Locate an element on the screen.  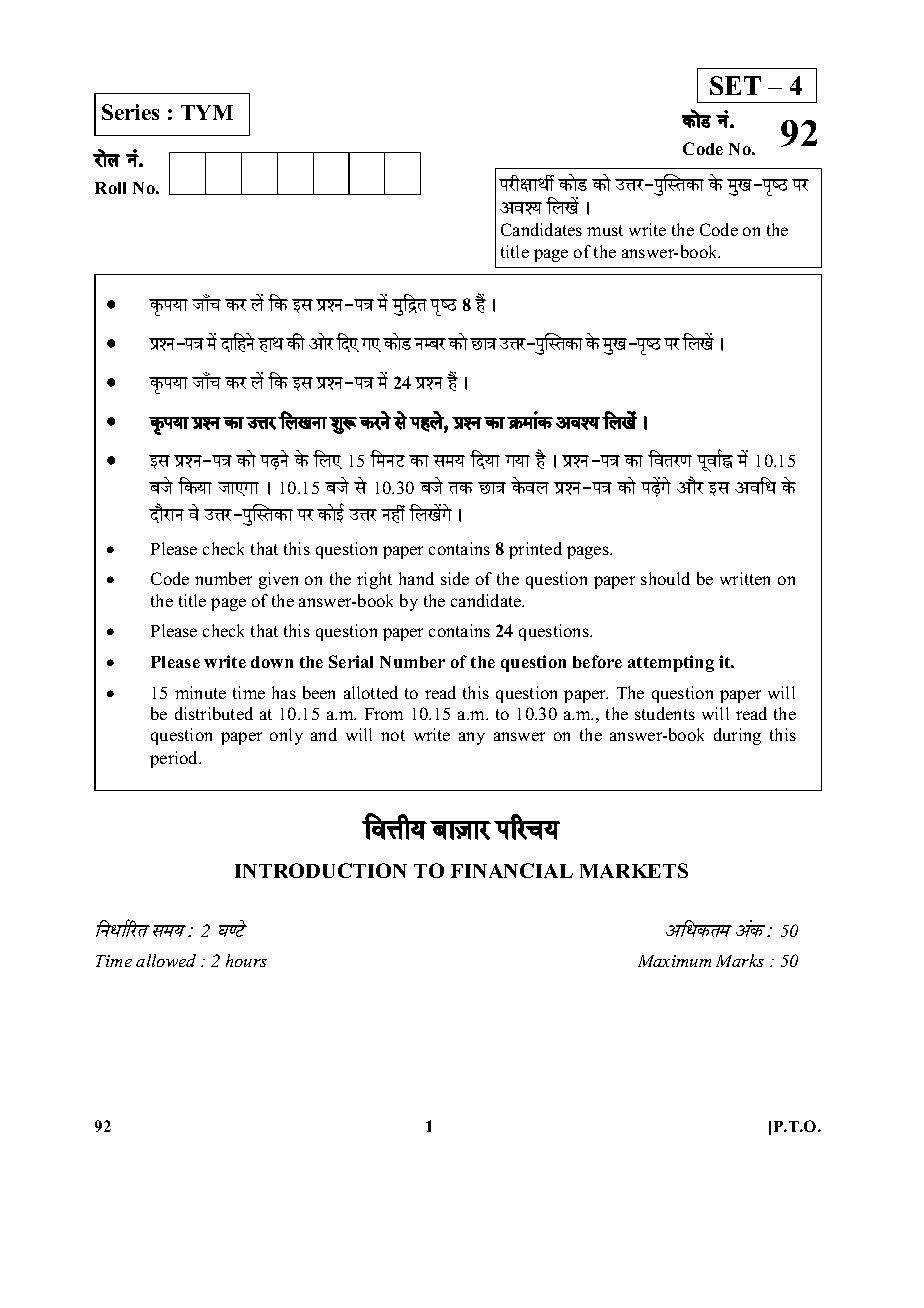
period is located at coordinates (175, 759).
